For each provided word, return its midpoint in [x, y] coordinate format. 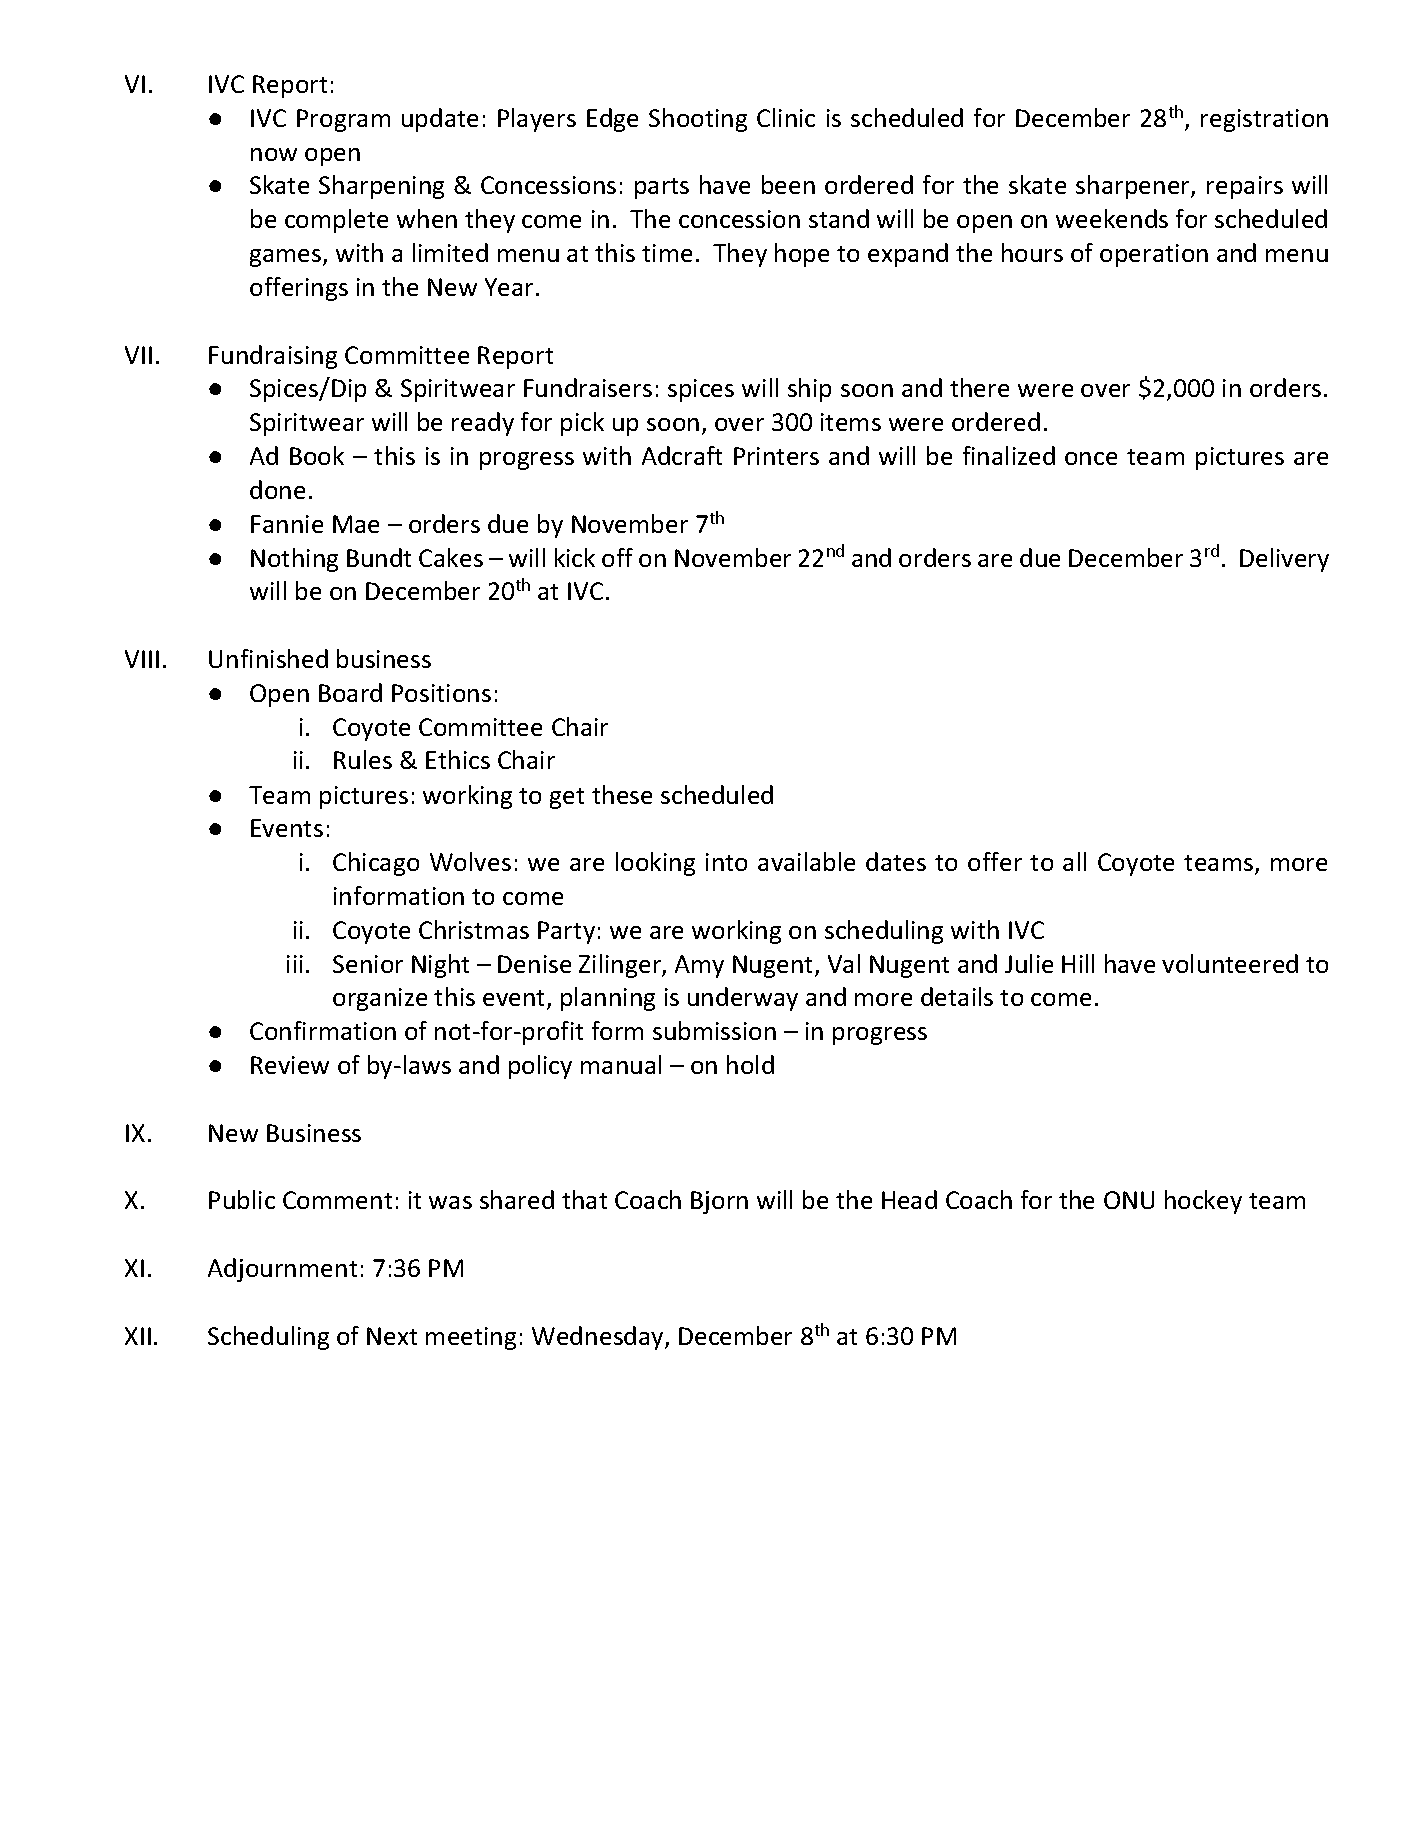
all [1074, 861]
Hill [1078, 963]
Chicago [376, 864]
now [274, 154]
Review [290, 1065]
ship [809, 390]
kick [575, 557]
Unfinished [268, 658]
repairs [1245, 187]
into [726, 862]
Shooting [698, 120]
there [979, 387]
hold [750, 1064]
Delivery [1284, 560]
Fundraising [273, 357]
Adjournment [282, 1270]
